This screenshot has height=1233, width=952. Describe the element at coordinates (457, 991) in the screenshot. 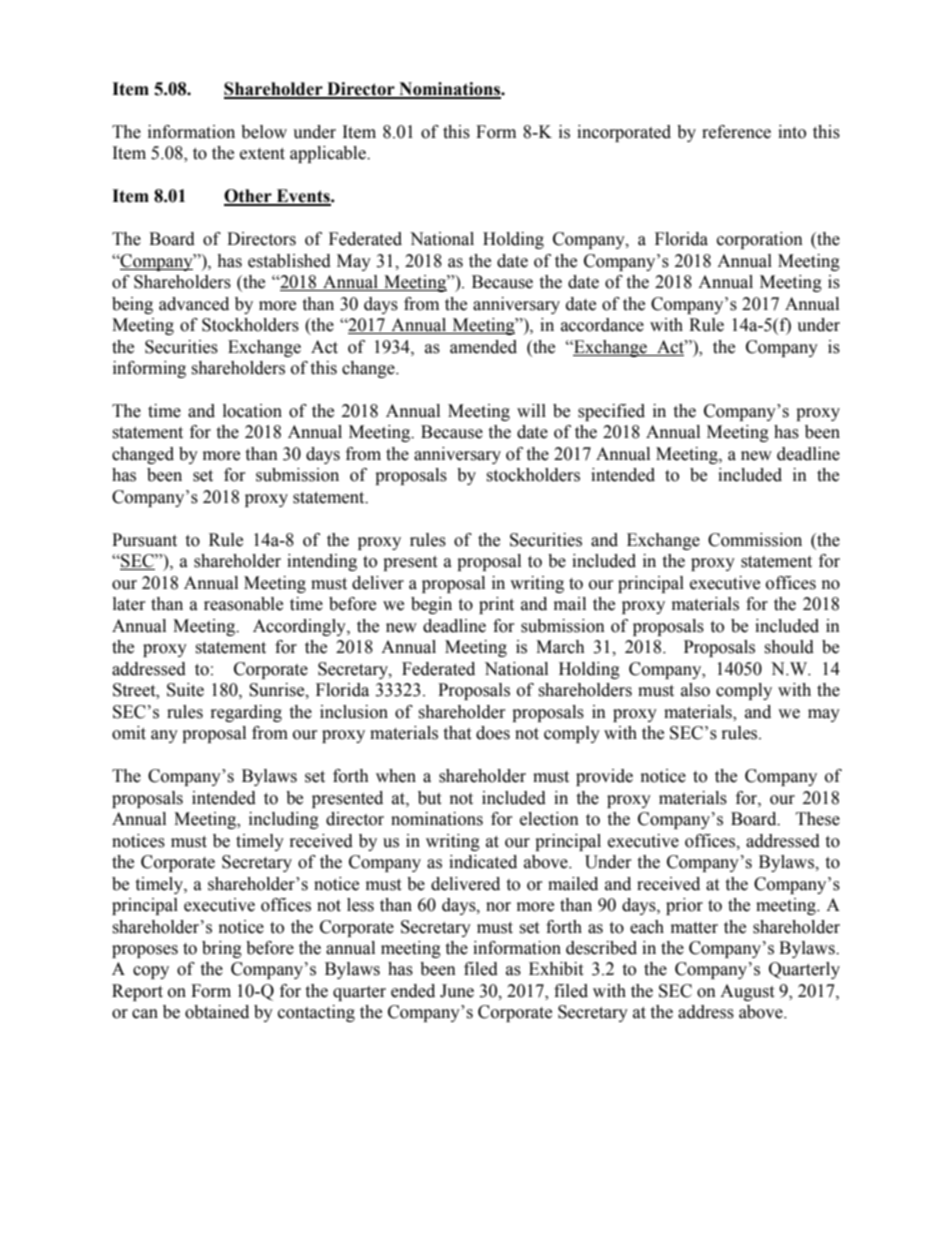

I see `June` at that location.
